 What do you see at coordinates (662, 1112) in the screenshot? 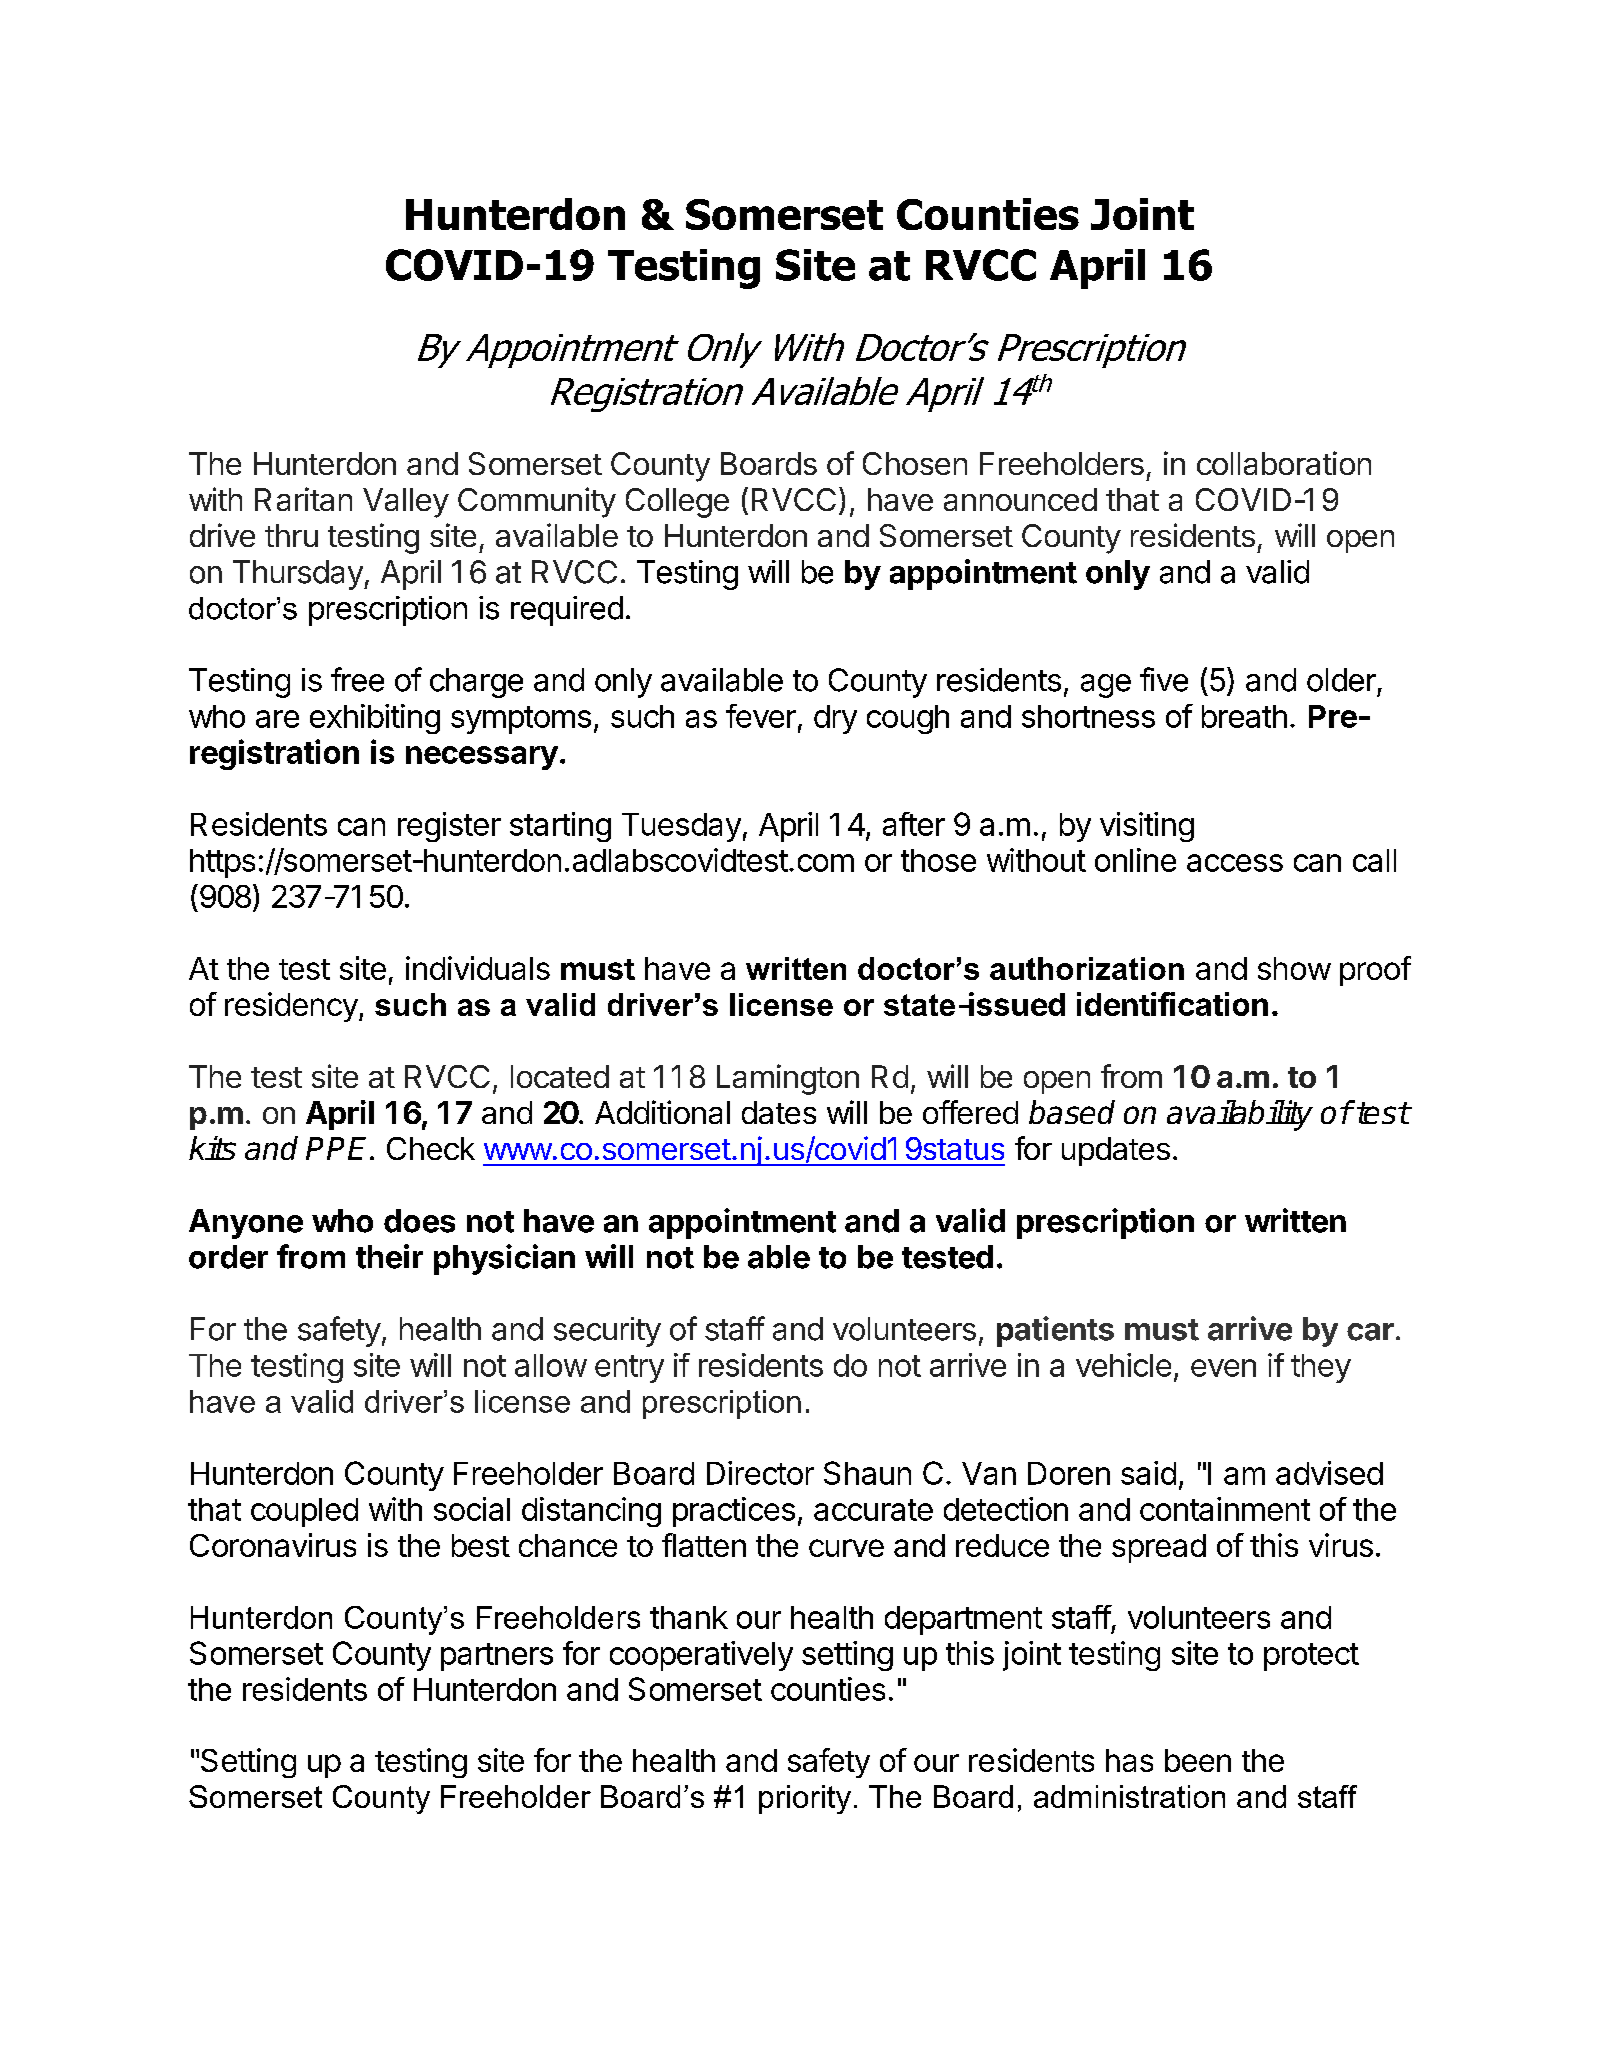
I see `Additional` at bounding box center [662, 1112].
